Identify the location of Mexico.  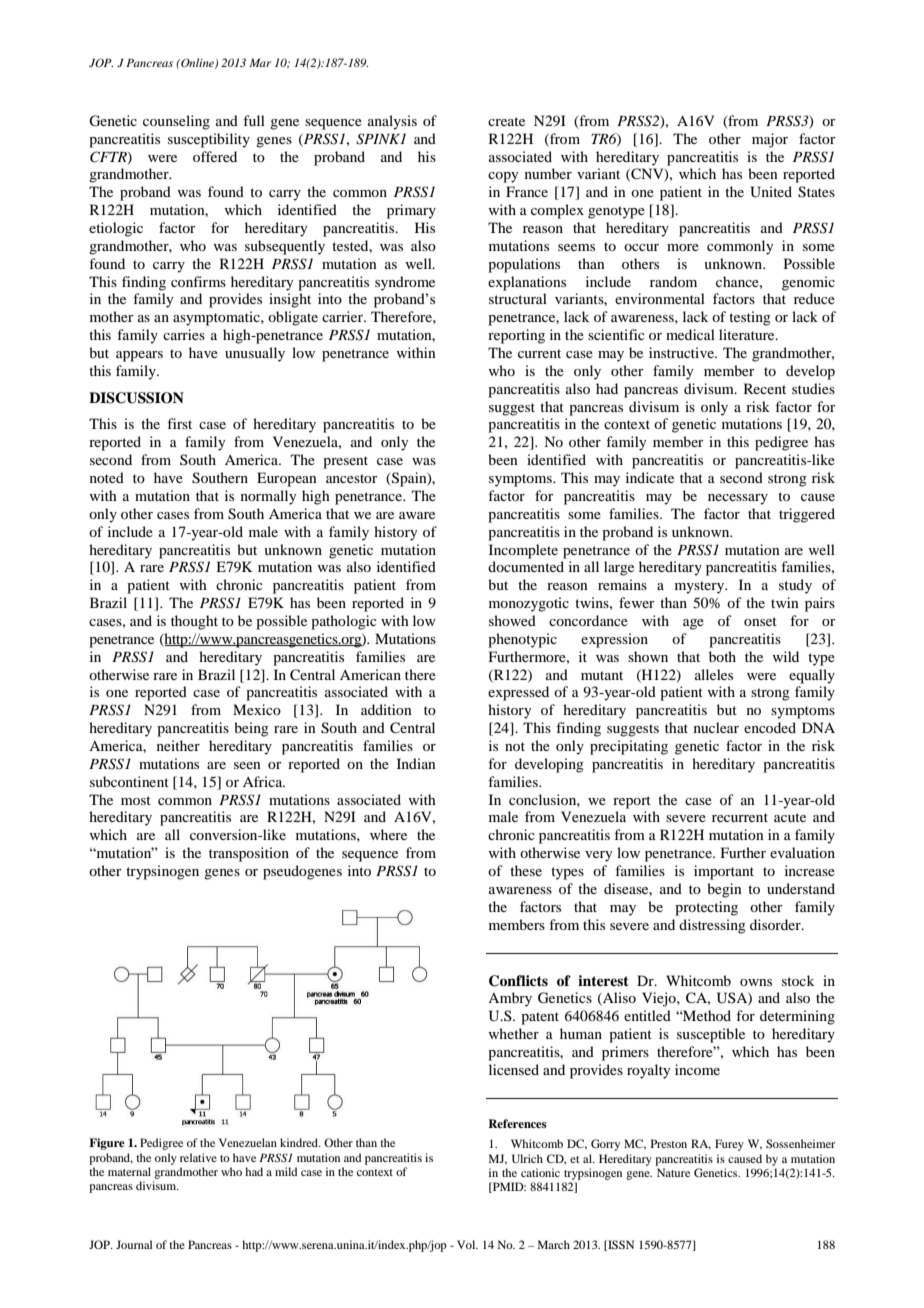
(257, 709).
